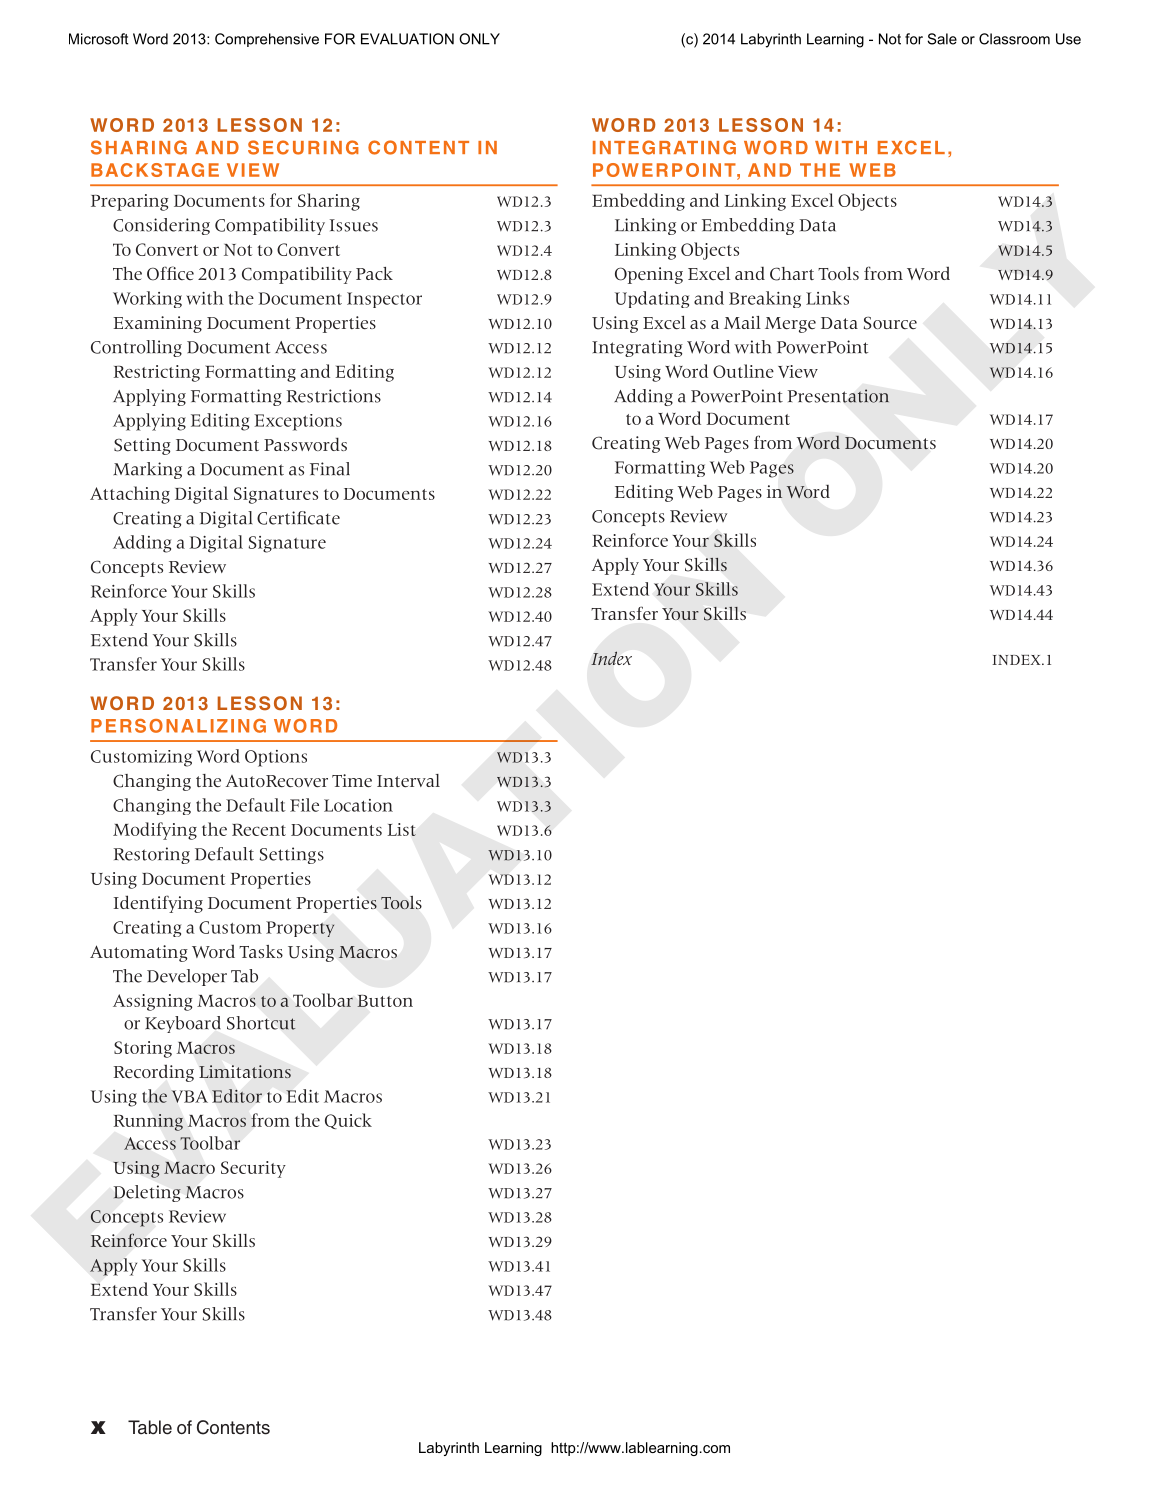  I want to click on Interval, so click(408, 780).
